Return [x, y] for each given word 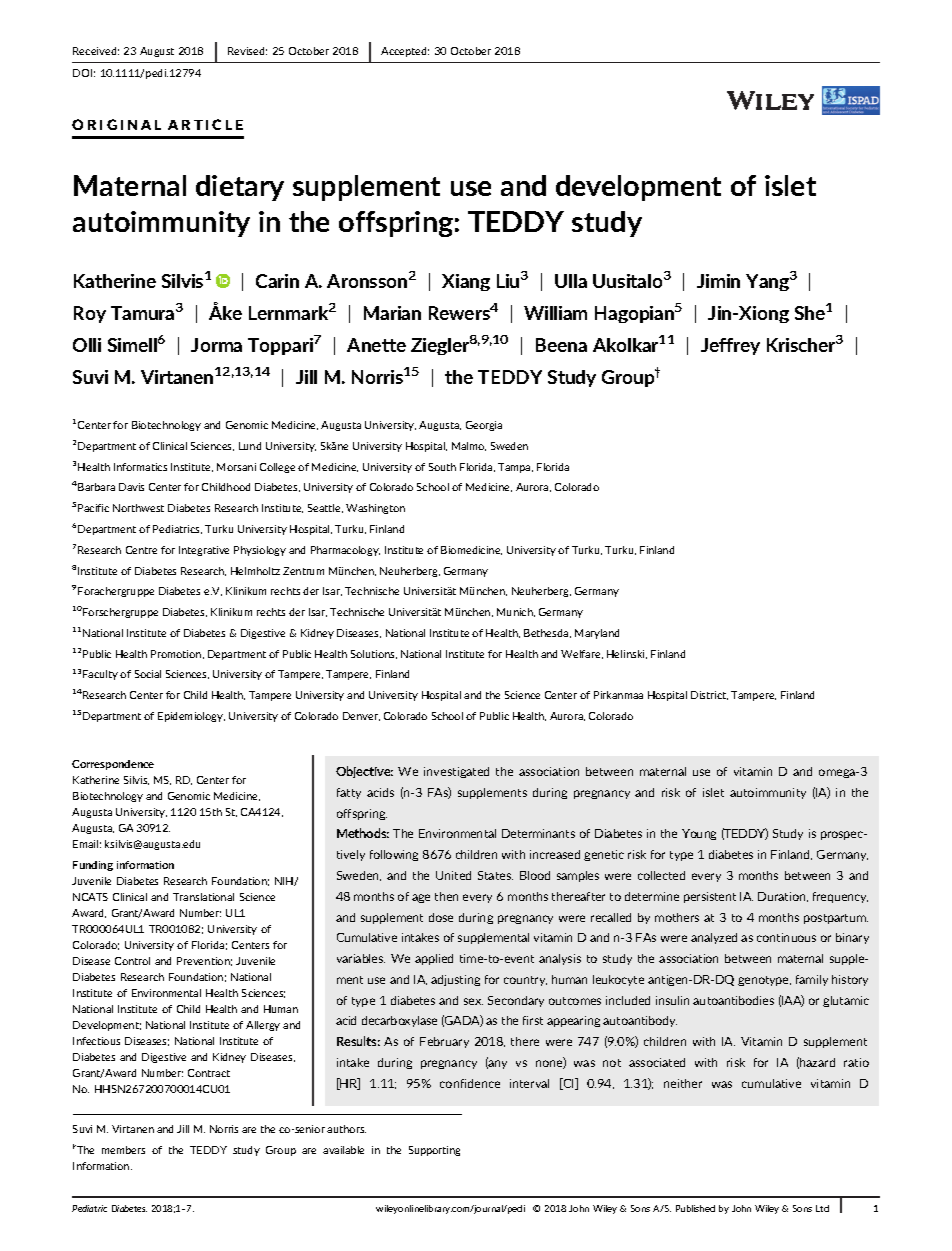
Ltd [822, 1208]
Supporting [434, 1151]
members [123, 1150]
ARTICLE [205, 124]
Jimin [718, 281]
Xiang [466, 282]
